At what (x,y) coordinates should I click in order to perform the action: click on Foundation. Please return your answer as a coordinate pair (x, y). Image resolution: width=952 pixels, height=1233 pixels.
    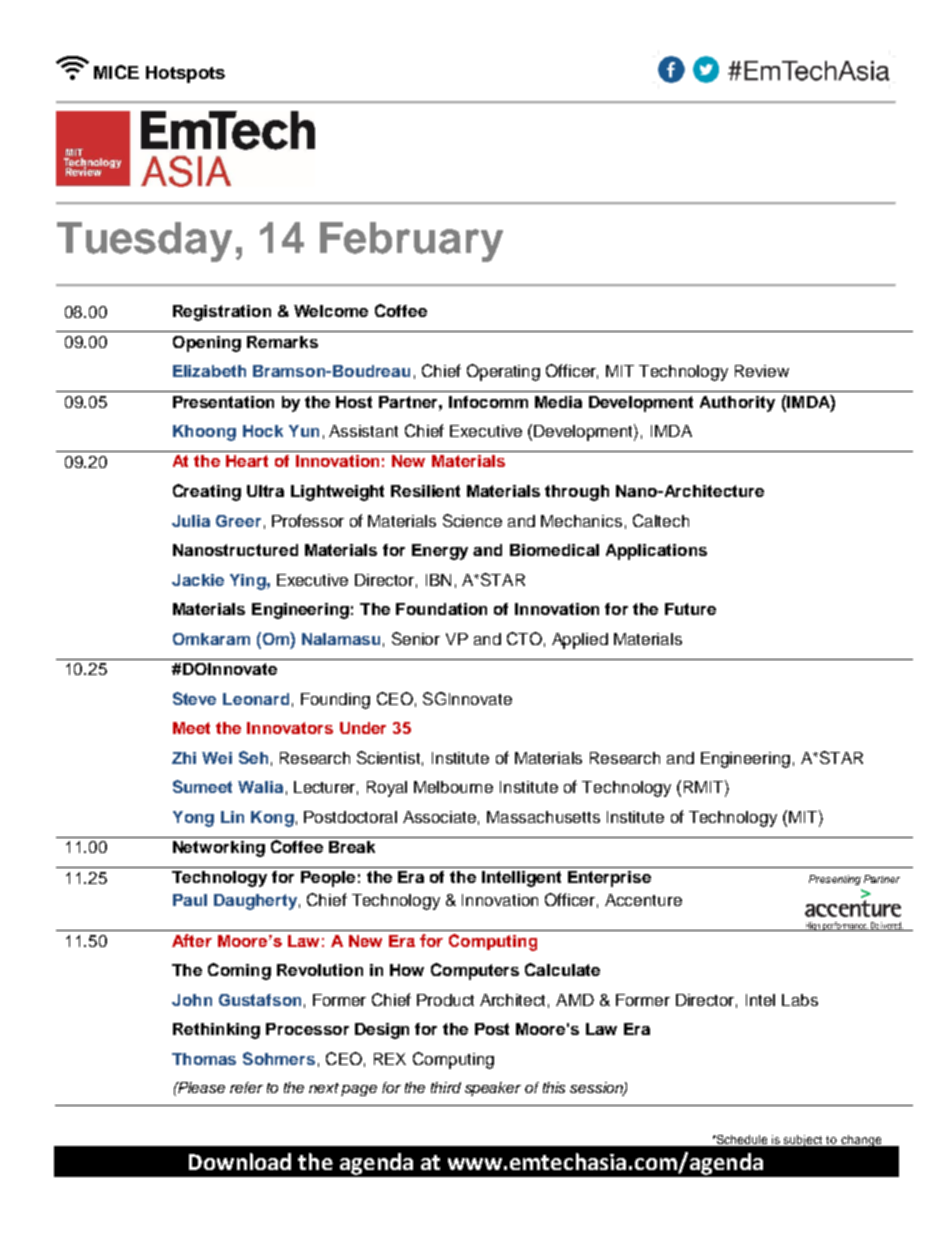
    Looking at the image, I should click on (441, 609).
